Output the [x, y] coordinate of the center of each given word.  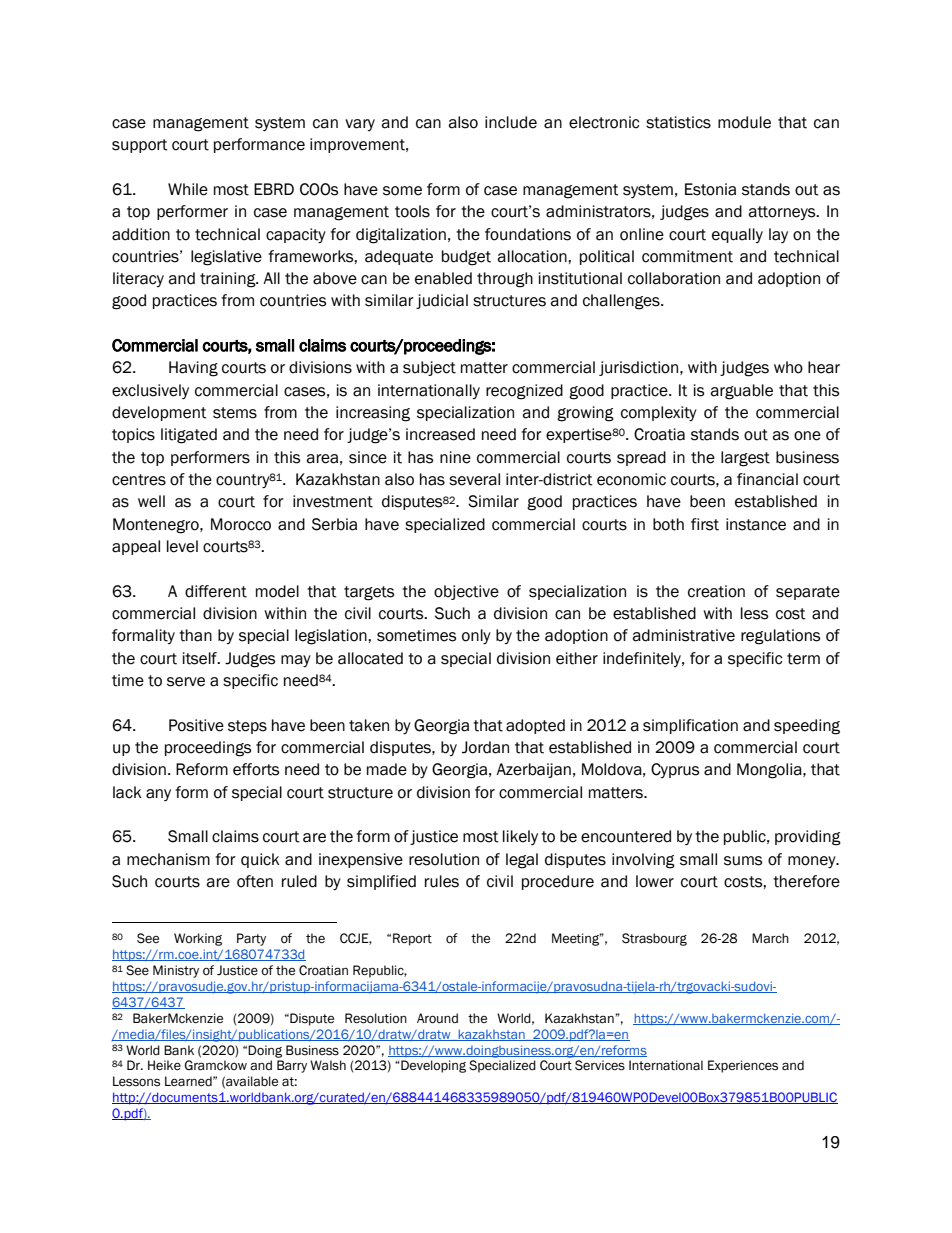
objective [466, 592]
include [511, 122]
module [744, 122]
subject [429, 368]
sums [743, 861]
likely [520, 837]
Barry [292, 1066]
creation [716, 591]
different [216, 591]
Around [437, 1018]
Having [193, 369]
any [158, 795]
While [188, 189]
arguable [741, 392]
